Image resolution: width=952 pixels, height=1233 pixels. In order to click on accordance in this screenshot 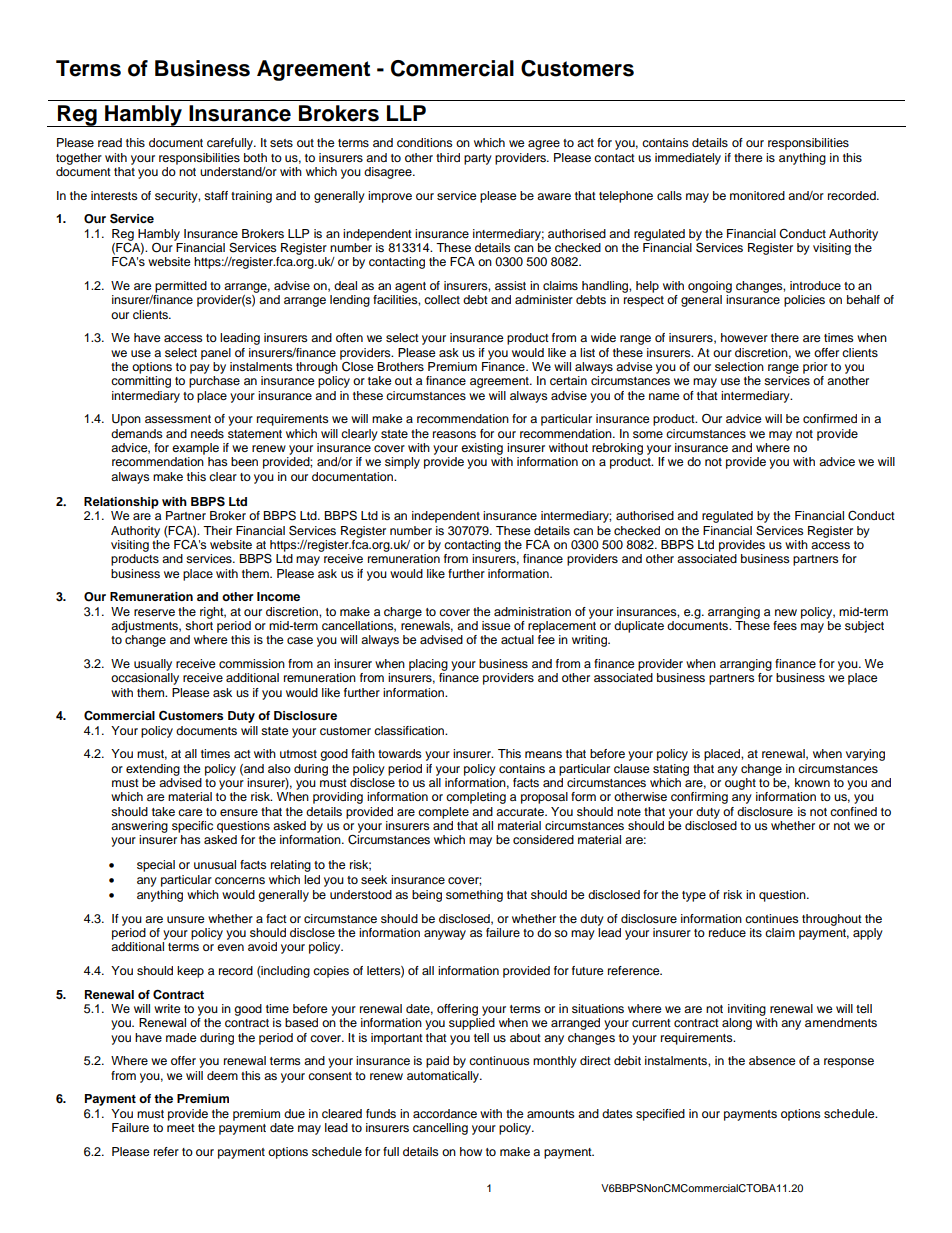, I will do `click(445, 1113)`.
